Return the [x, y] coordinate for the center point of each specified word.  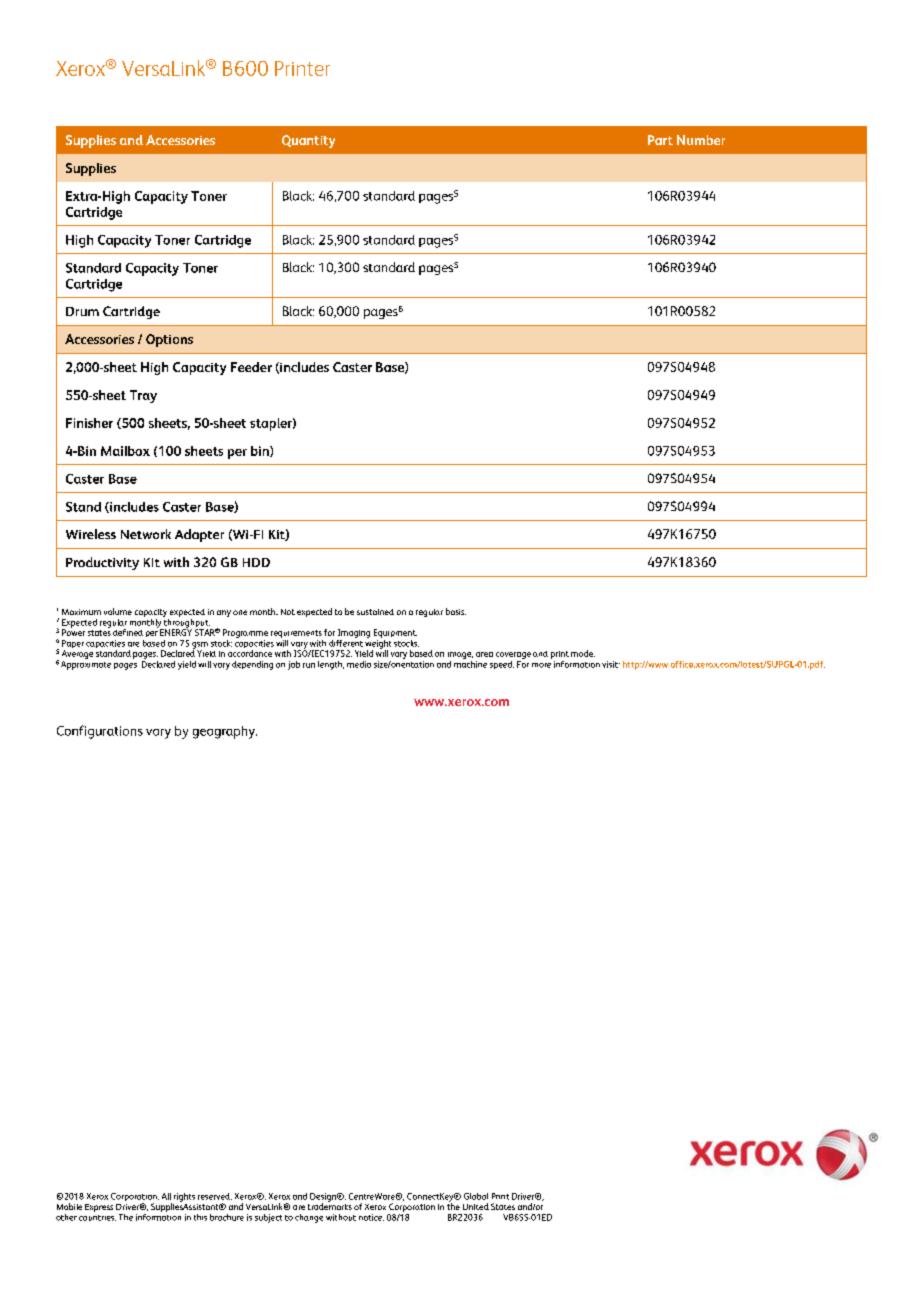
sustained [375, 612]
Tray [143, 396]
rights [184, 1197]
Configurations [100, 732]
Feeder [251, 367]
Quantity [308, 141]
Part [660, 140]
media [359, 664]
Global [476, 1196]
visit [611, 664]
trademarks [330, 1205]
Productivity [102, 563]
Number [701, 140]
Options [169, 340]
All [166, 1196]
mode [583, 653]
